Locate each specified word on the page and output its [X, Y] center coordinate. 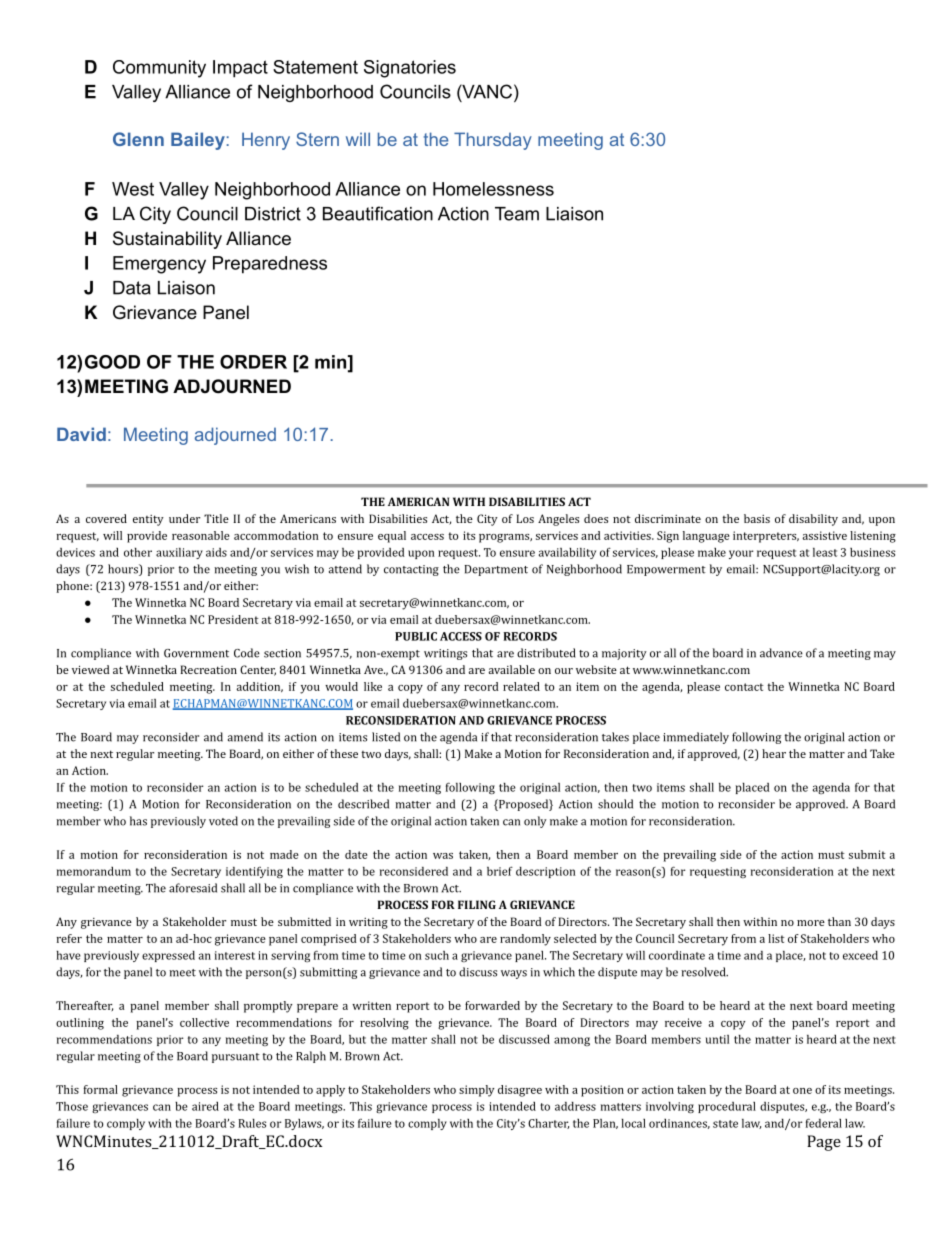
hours [124, 570]
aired [205, 1106]
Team [517, 214]
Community [159, 69]
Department [496, 570]
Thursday [493, 141]
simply [477, 1091]
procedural [727, 1107]
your [741, 554]
